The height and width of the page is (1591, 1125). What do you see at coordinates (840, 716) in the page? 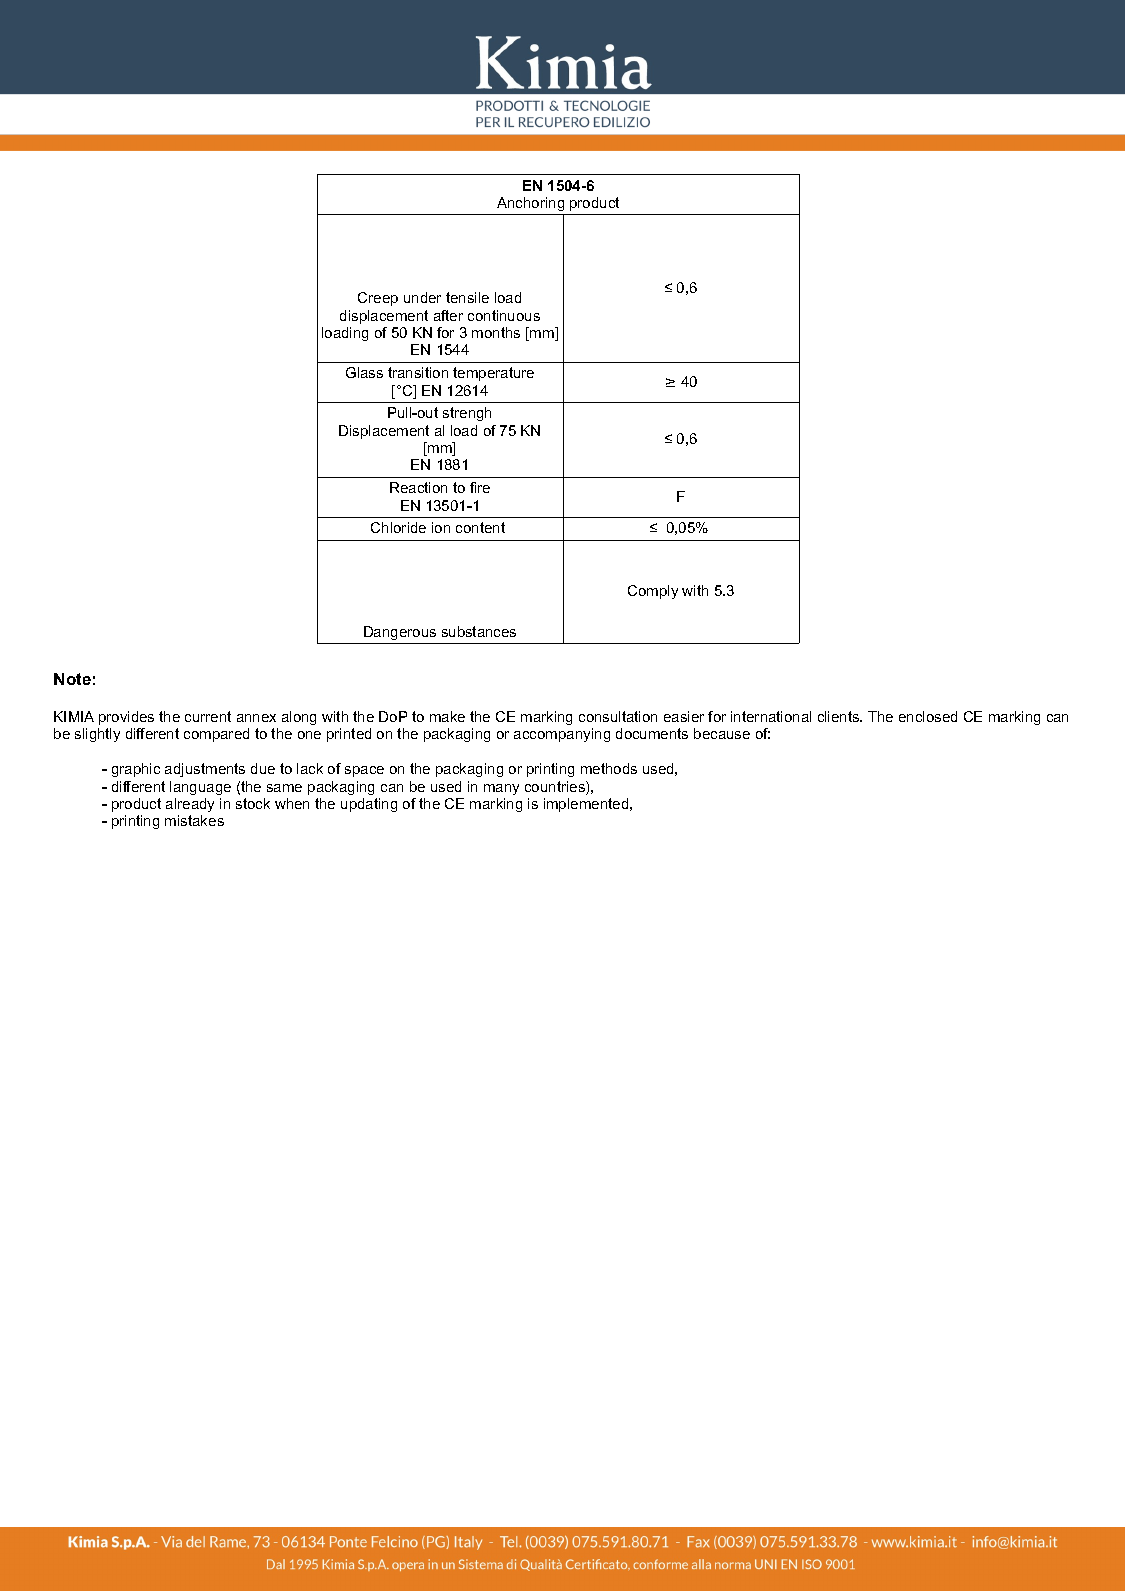
I see `clients` at bounding box center [840, 716].
